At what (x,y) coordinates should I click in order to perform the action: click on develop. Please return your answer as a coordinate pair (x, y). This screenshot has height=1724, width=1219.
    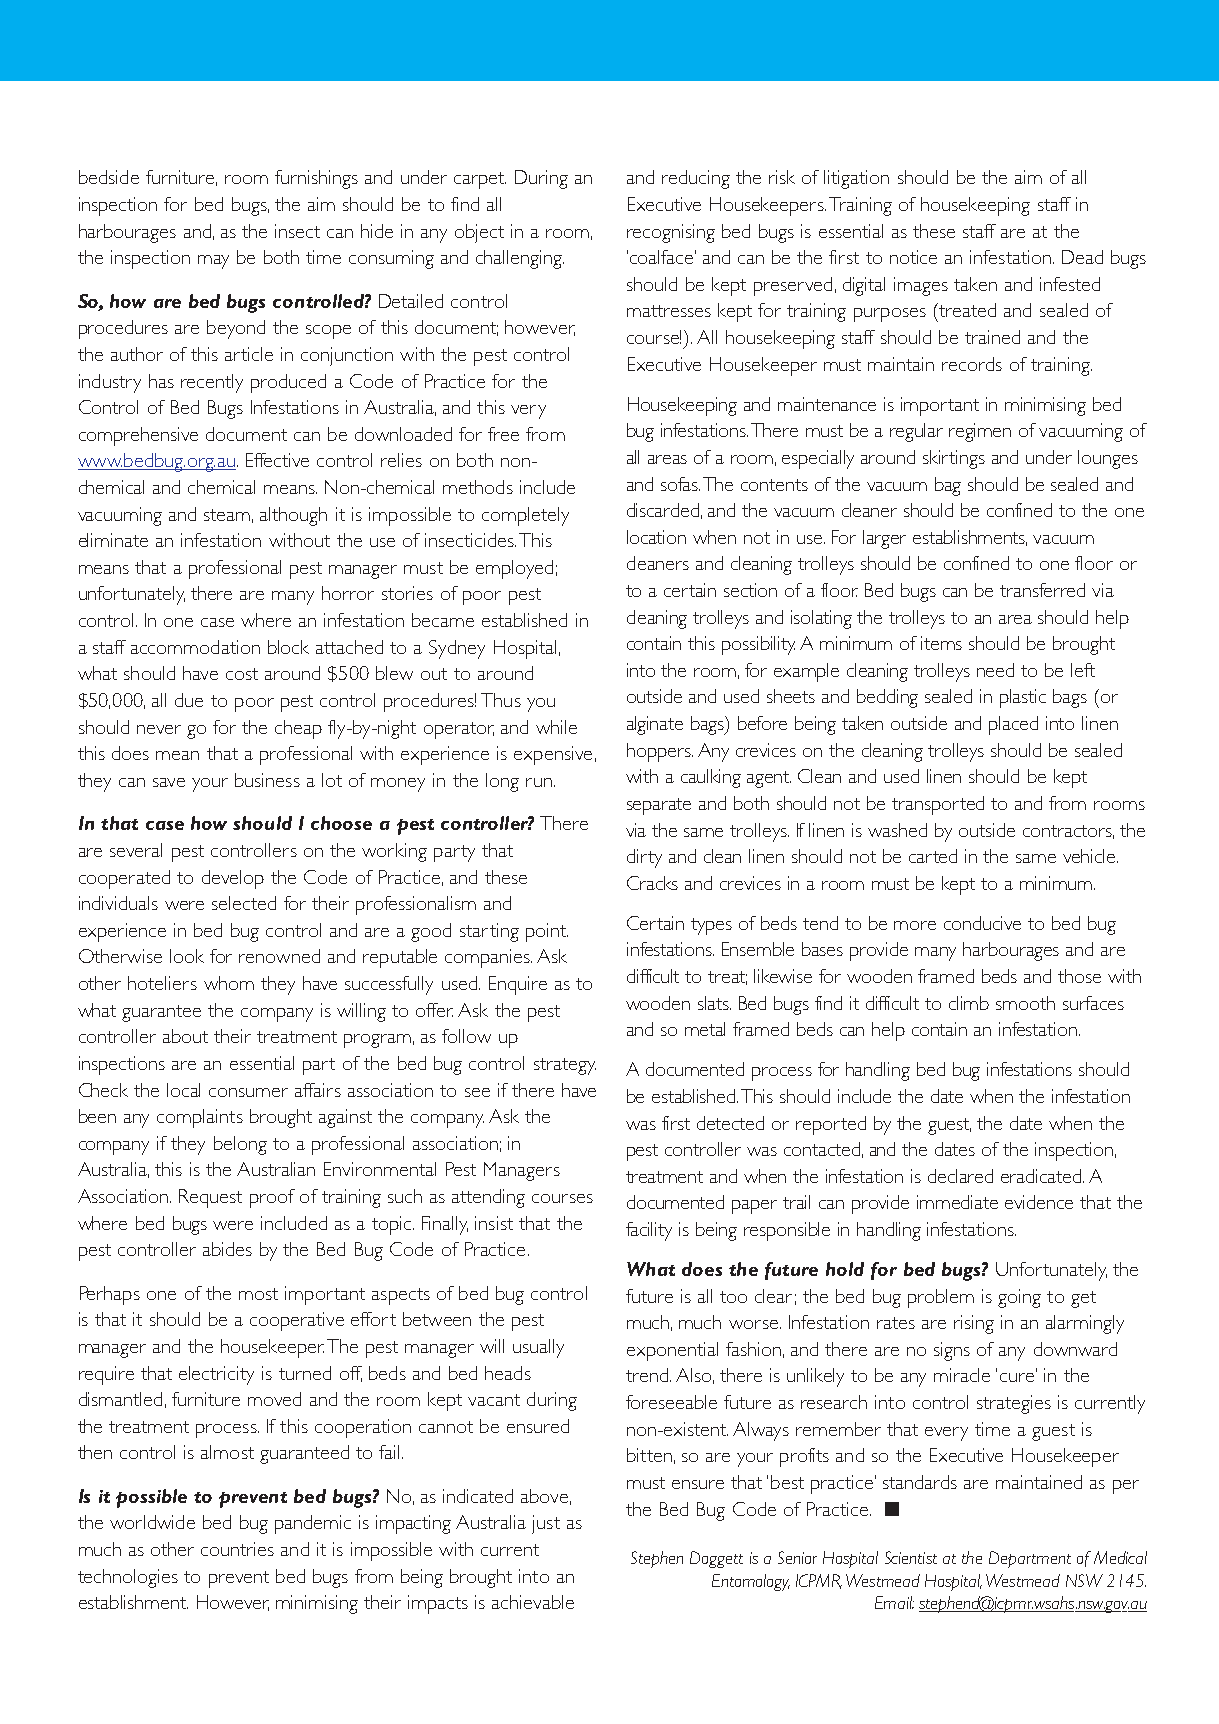
    Looking at the image, I should click on (233, 879).
